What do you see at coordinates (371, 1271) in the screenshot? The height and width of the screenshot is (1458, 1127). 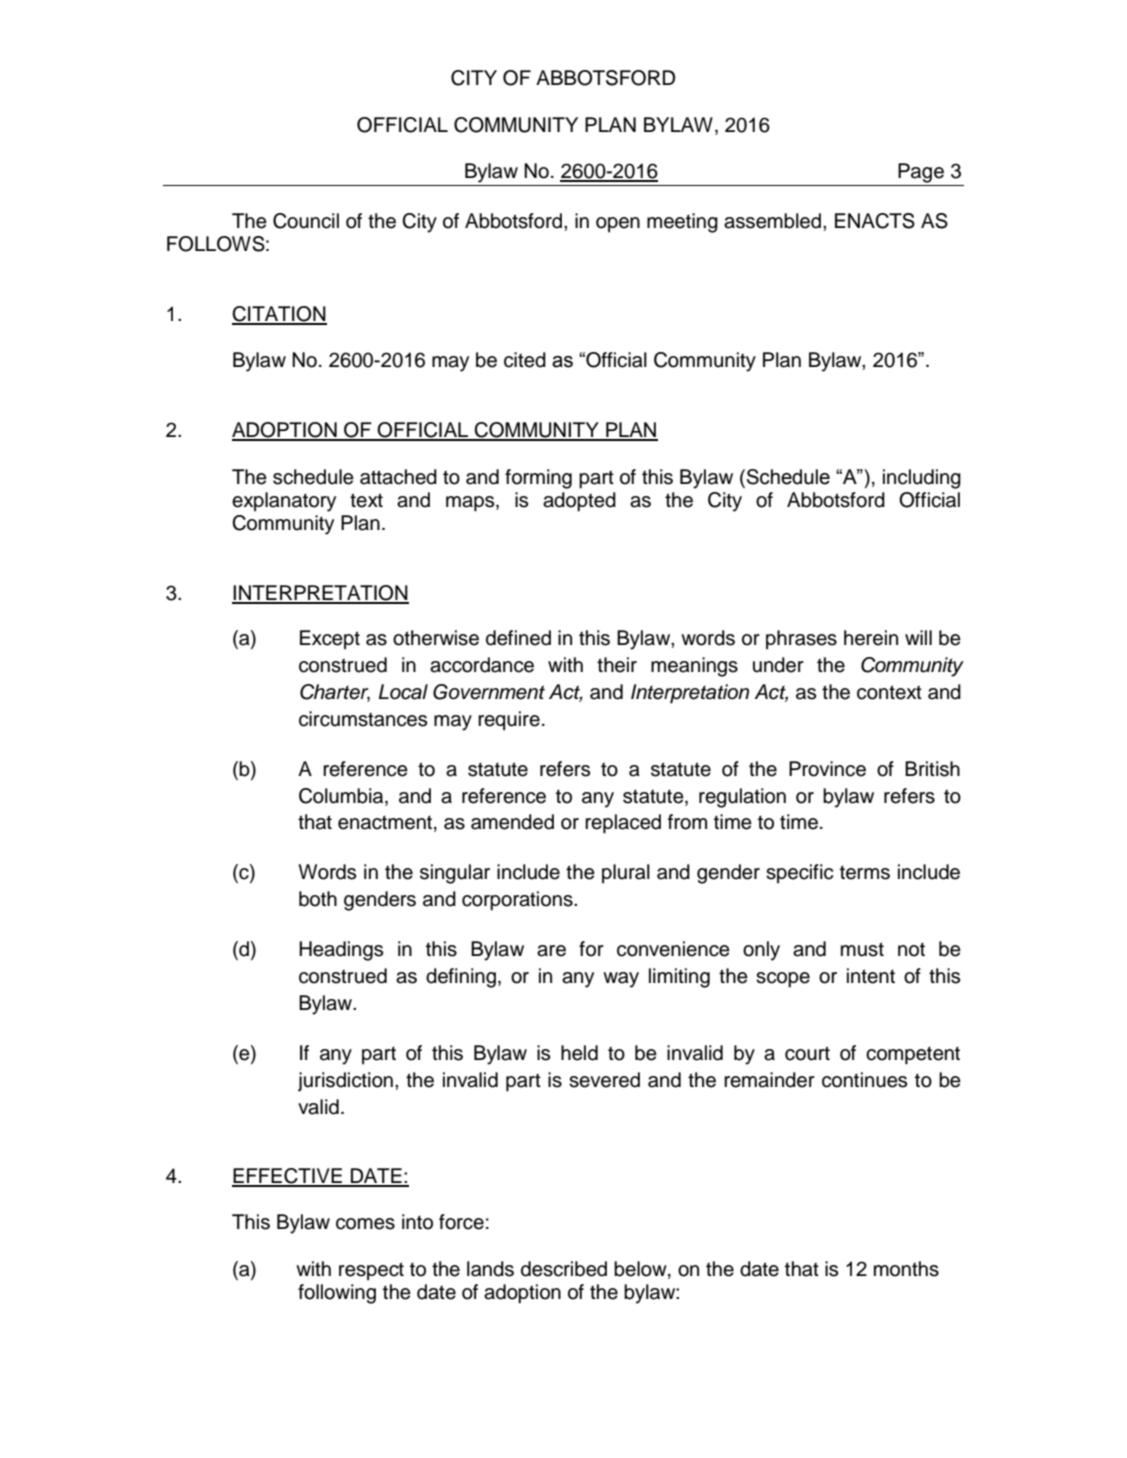 I see `respect` at bounding box center [371, 1271].
